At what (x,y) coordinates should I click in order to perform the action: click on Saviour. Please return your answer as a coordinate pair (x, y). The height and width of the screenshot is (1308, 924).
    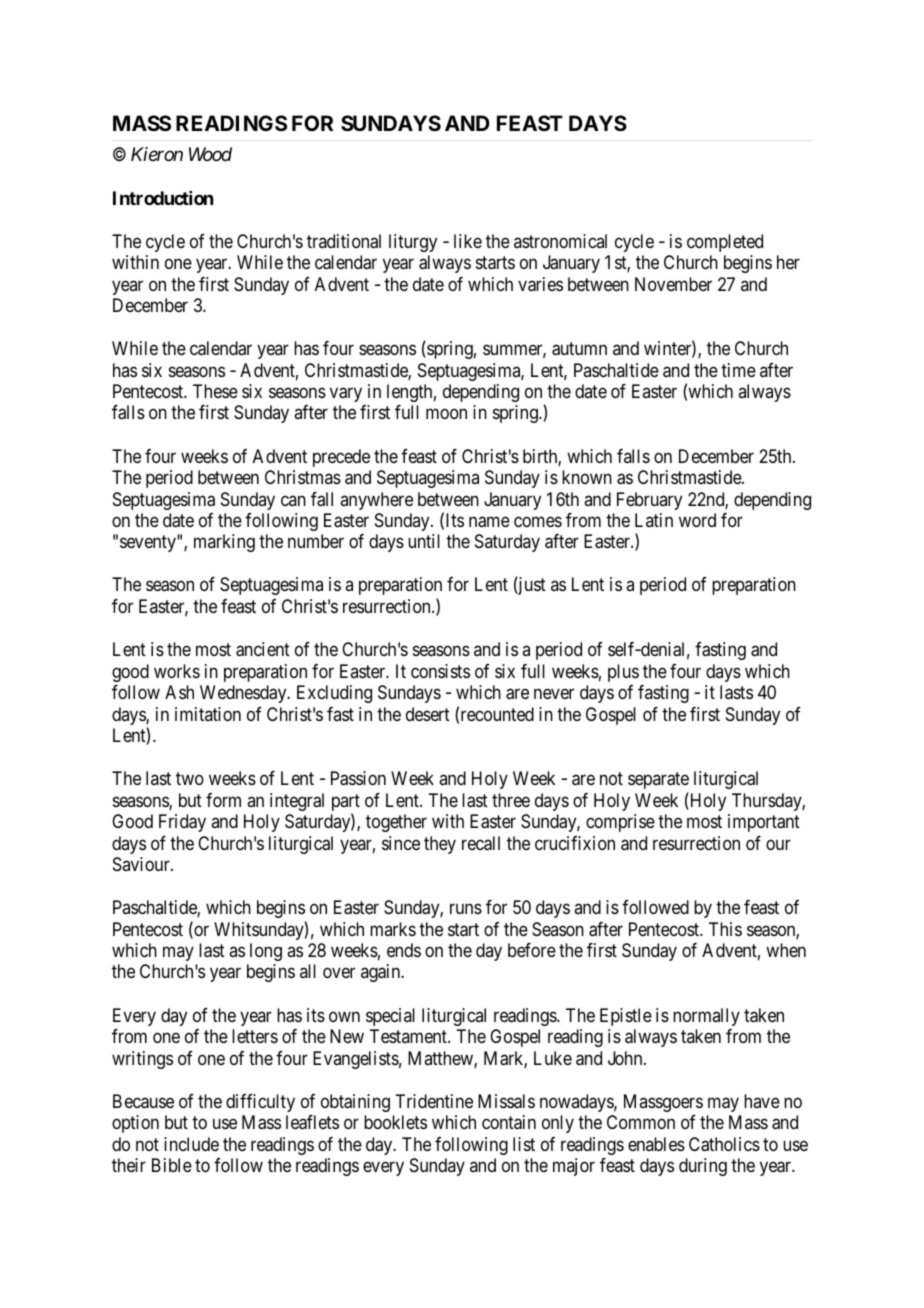
    Looking at the image, I should click on (142, 864).
